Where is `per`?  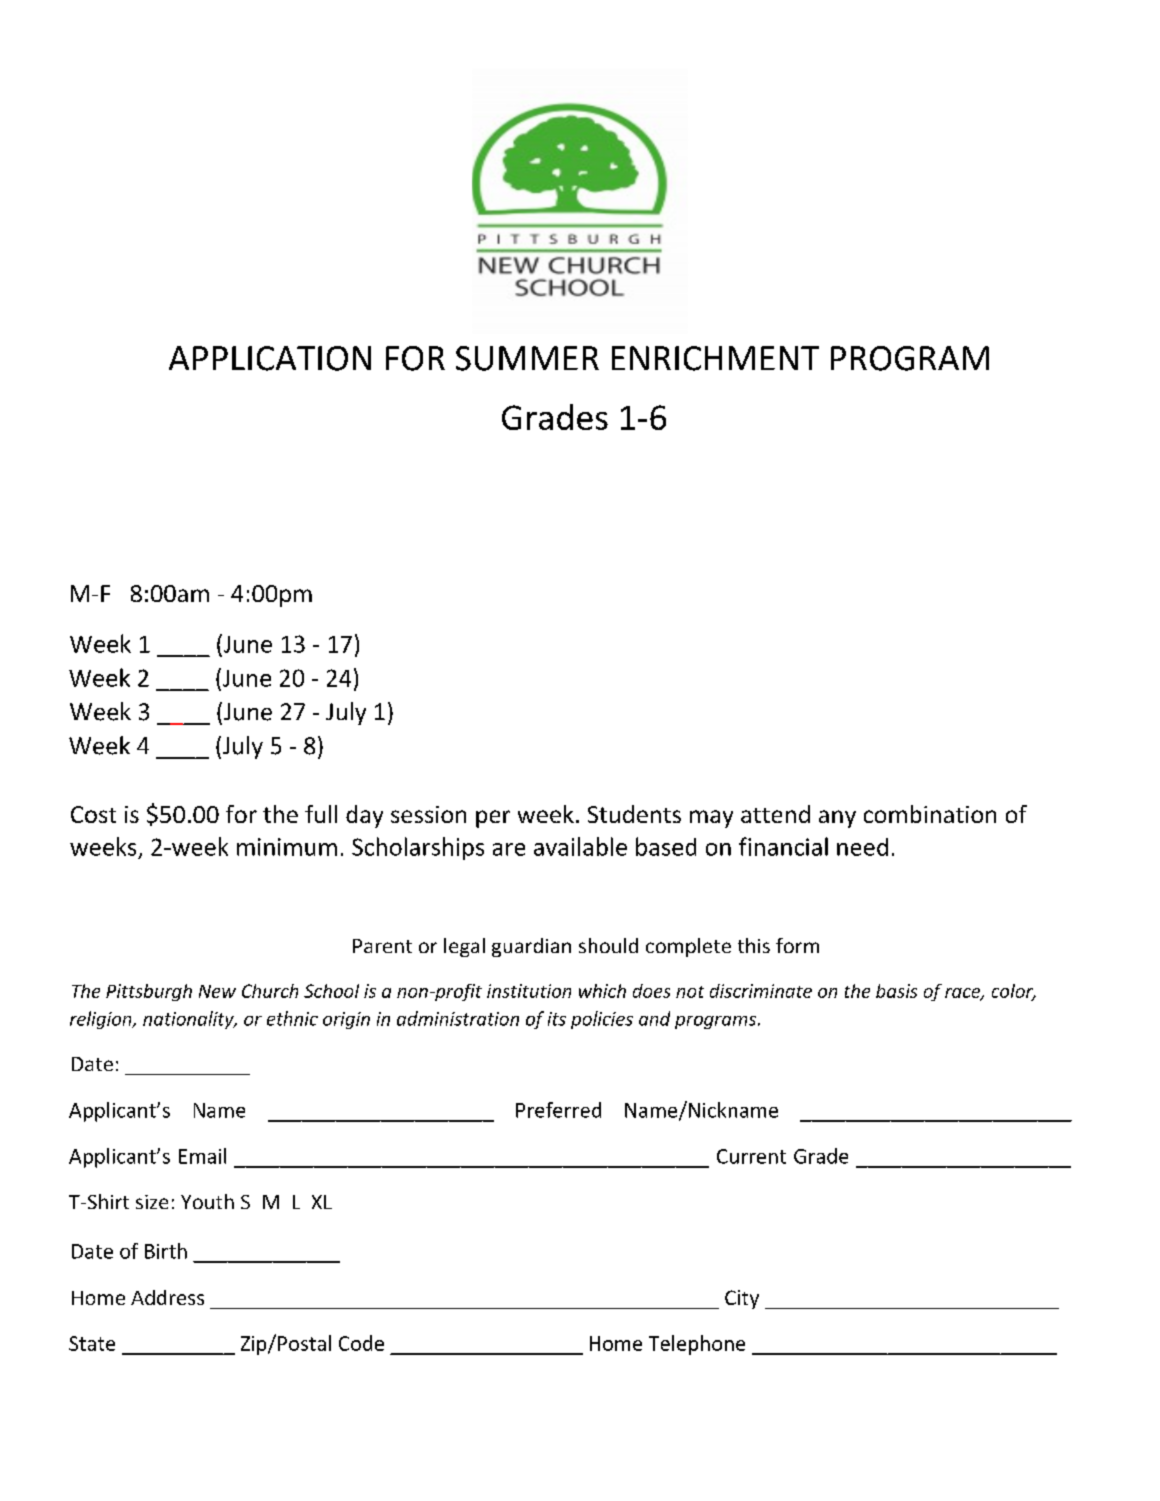 per is located at coordinates (493, 819).
